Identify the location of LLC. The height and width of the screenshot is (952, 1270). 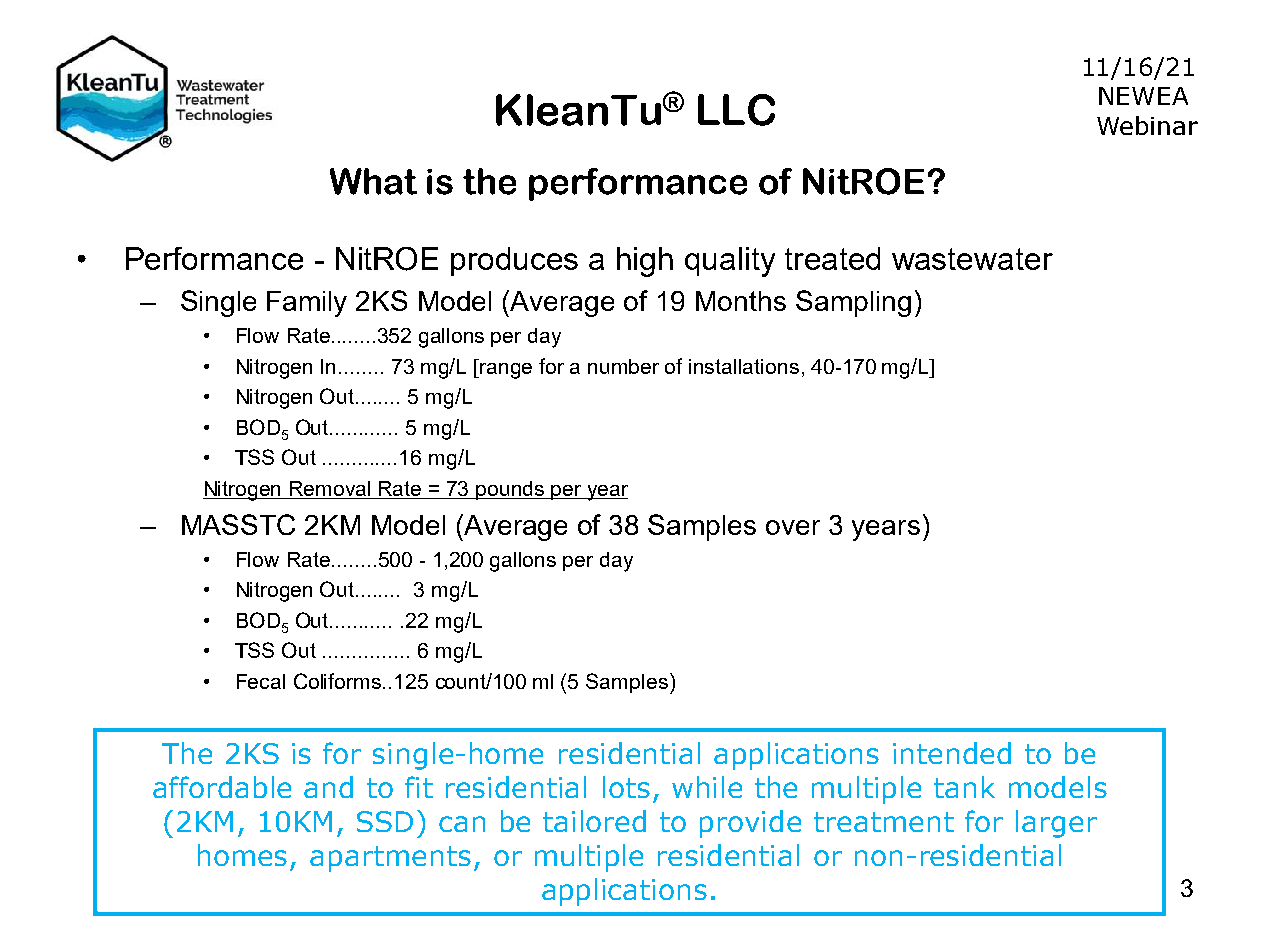
(736, 110).
